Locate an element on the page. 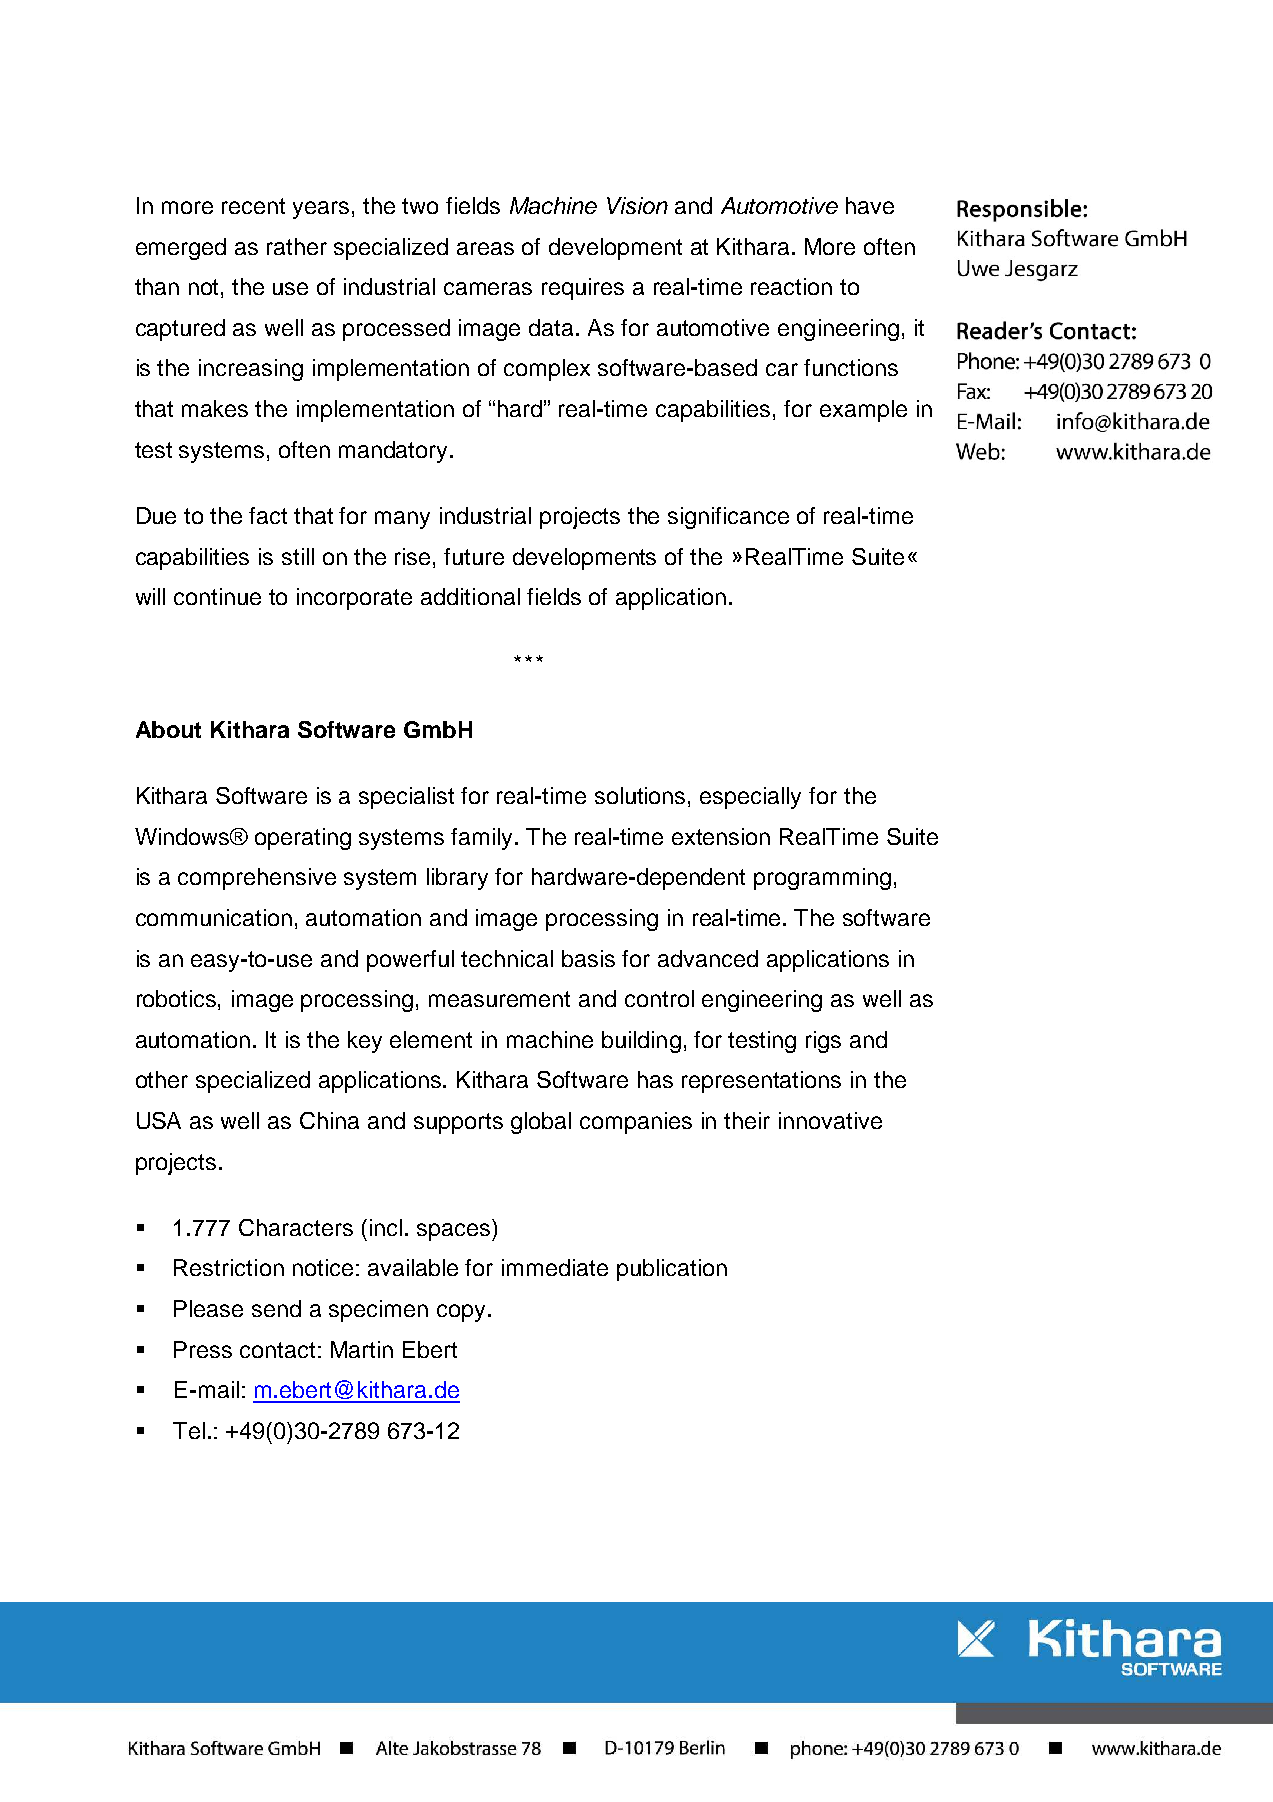 The image size is (1273, 1802). Press is located at coordinates (203, 1349).
